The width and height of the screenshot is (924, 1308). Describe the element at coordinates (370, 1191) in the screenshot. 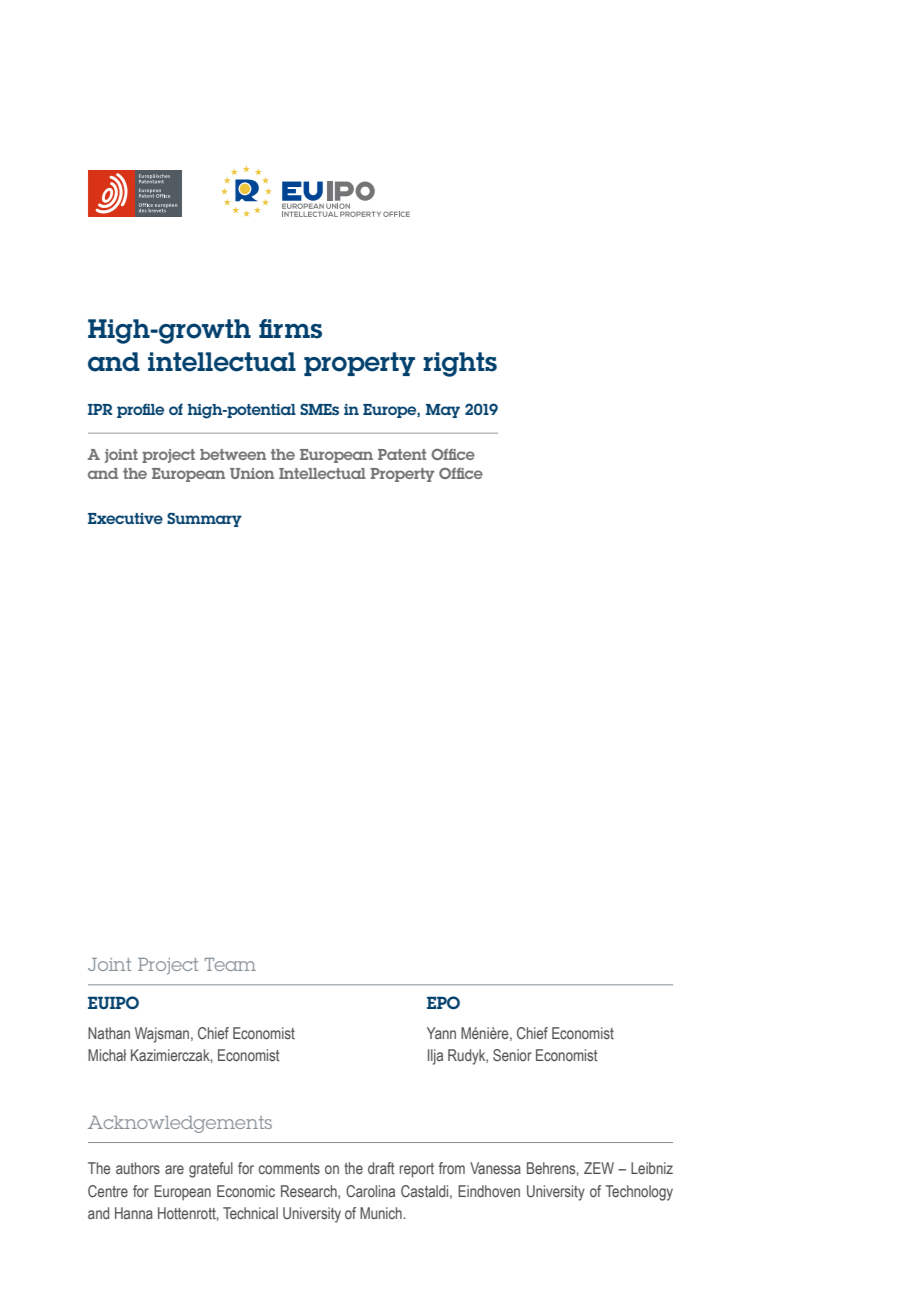

I see `Carolina` at that location.
